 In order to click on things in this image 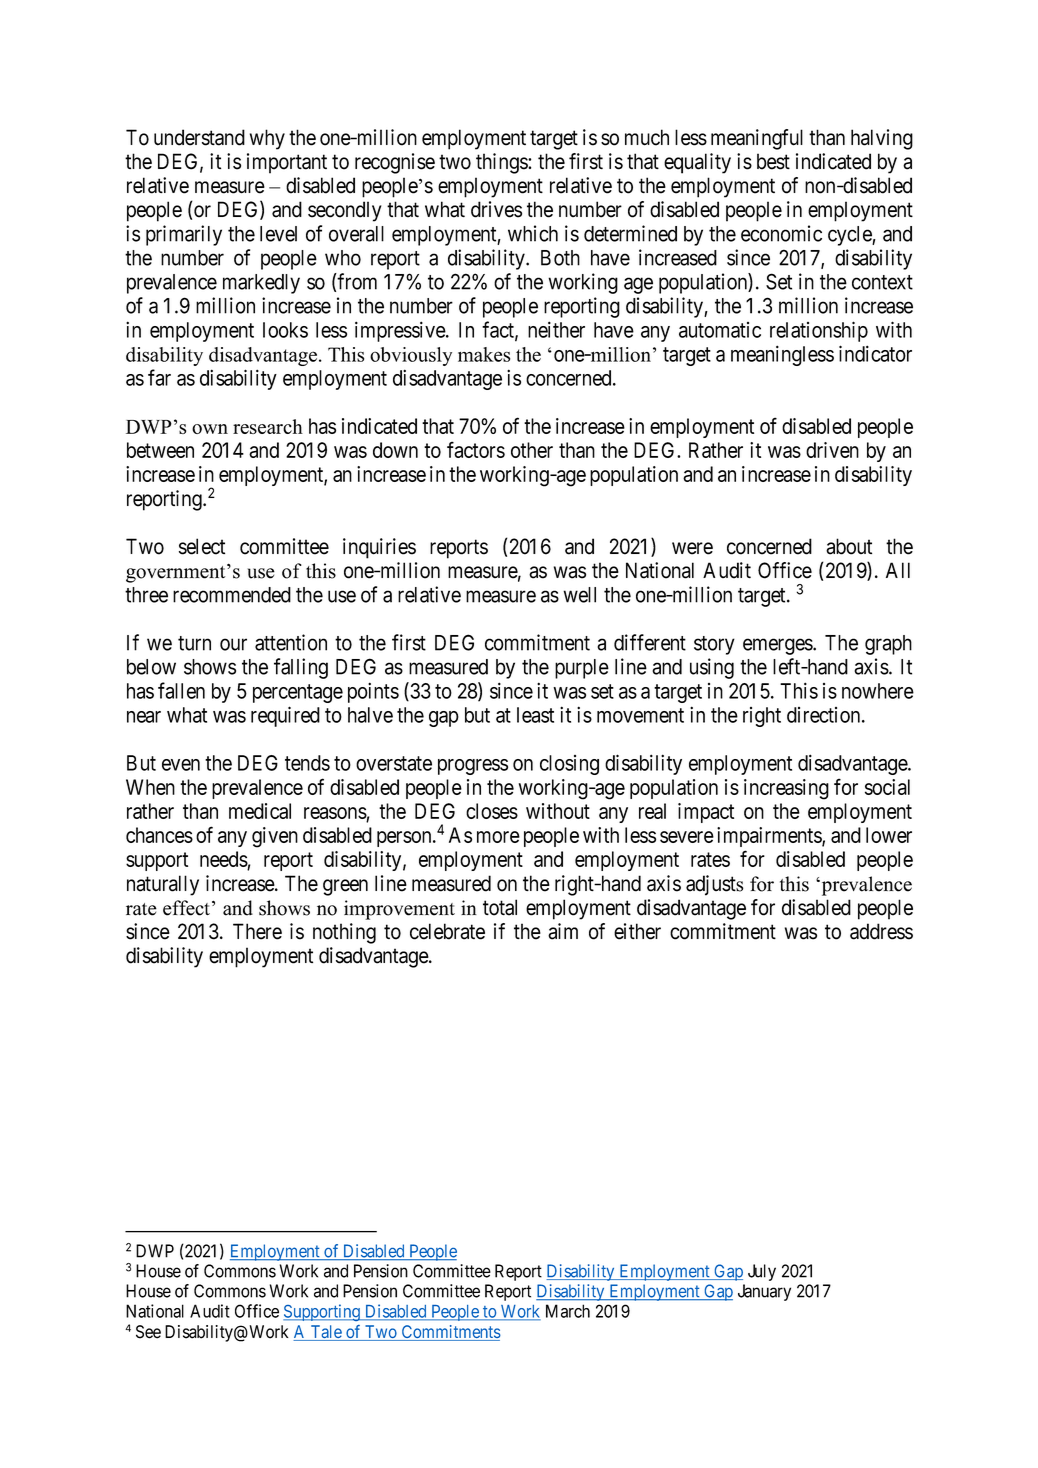, I will do `click(502, 163)`.
